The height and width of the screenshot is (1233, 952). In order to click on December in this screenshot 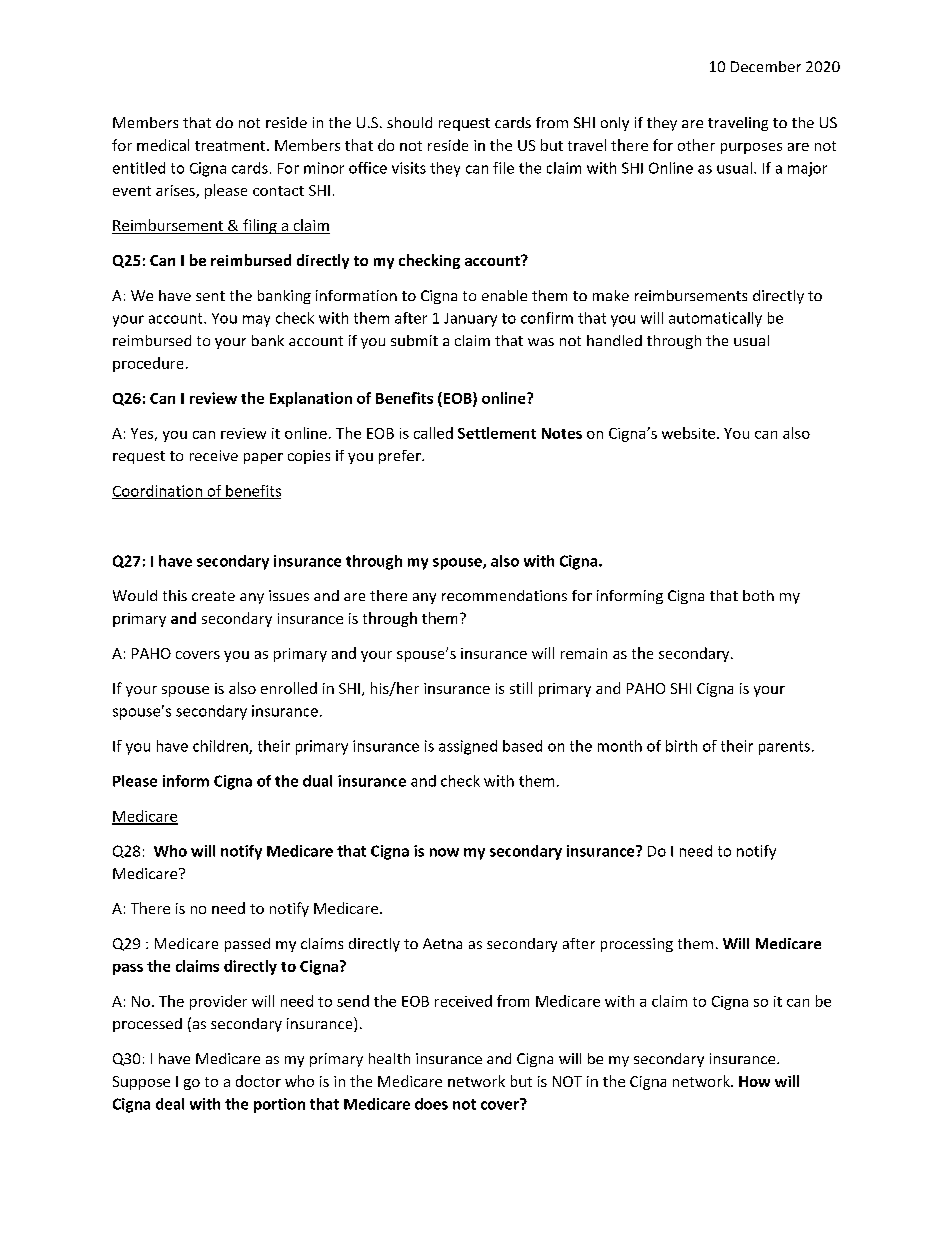, I will do `click(766, 66)`.
